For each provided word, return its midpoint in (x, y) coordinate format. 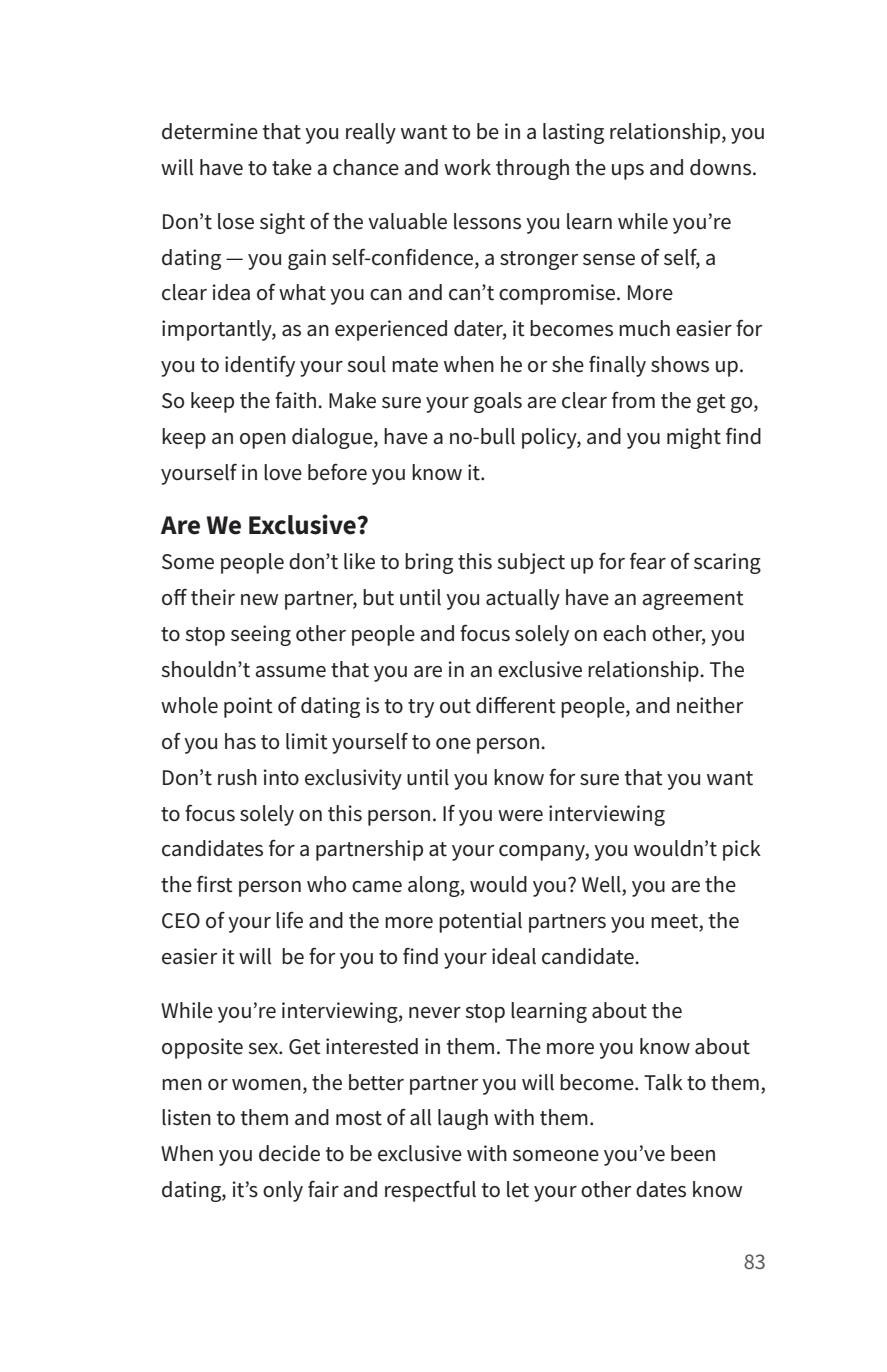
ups (628, 172)
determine (210, 131)
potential (480, 922)
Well (602, 885)
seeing (261, 635)
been (693, 1153)
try (421, 708)
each (624, 633)
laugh (463, 1119)
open (263, 441)
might (694, 438)
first (215, 884)
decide (289, 1153)
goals (498, 402)
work (467, 167)
